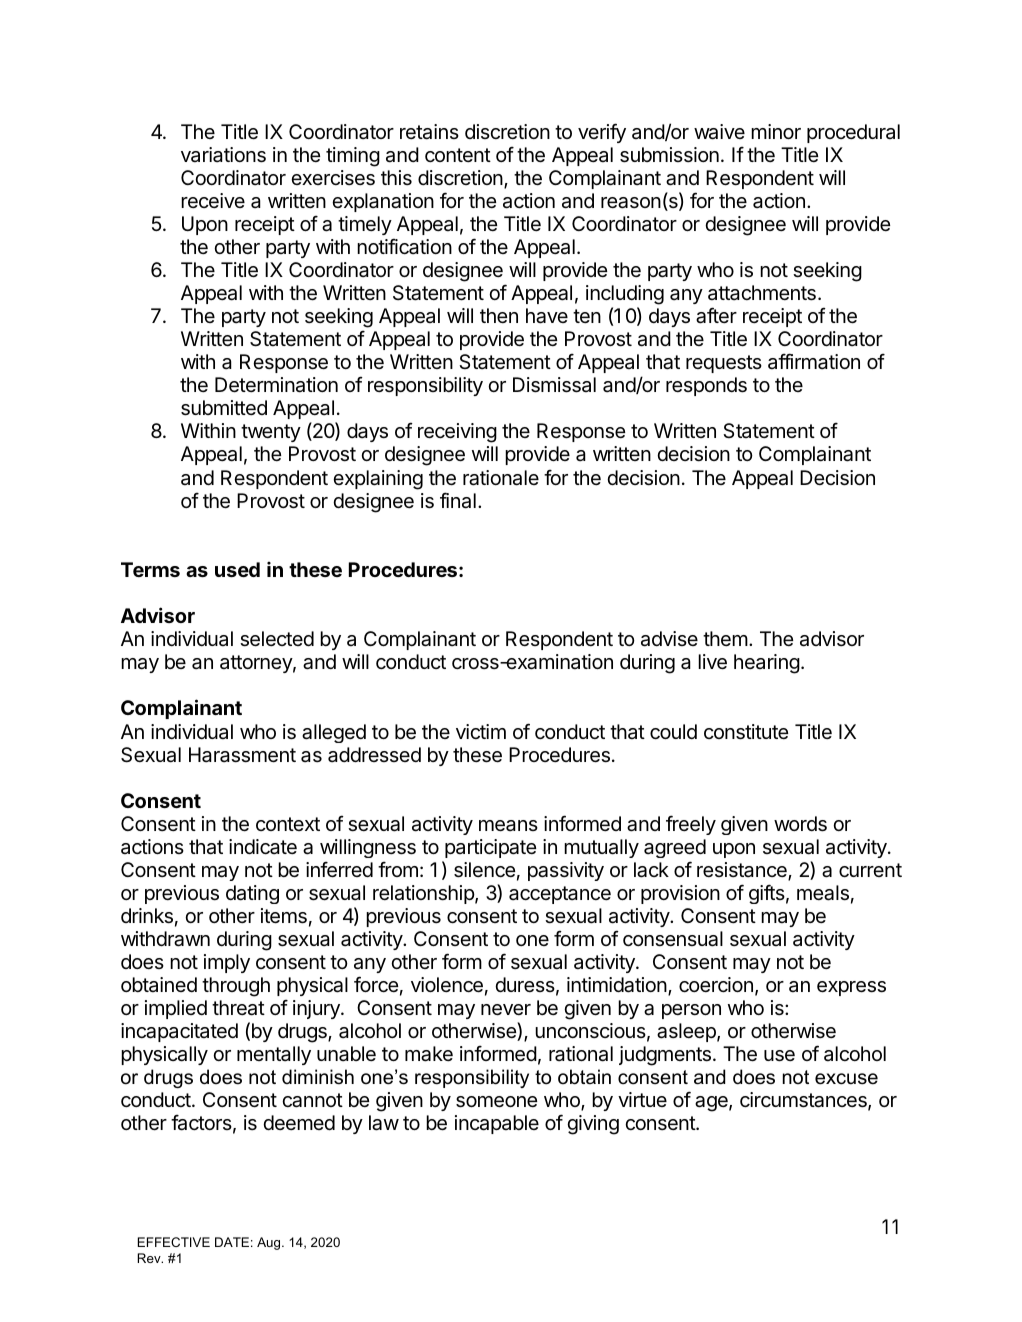  I want to click on minor, so click(776, 131).
